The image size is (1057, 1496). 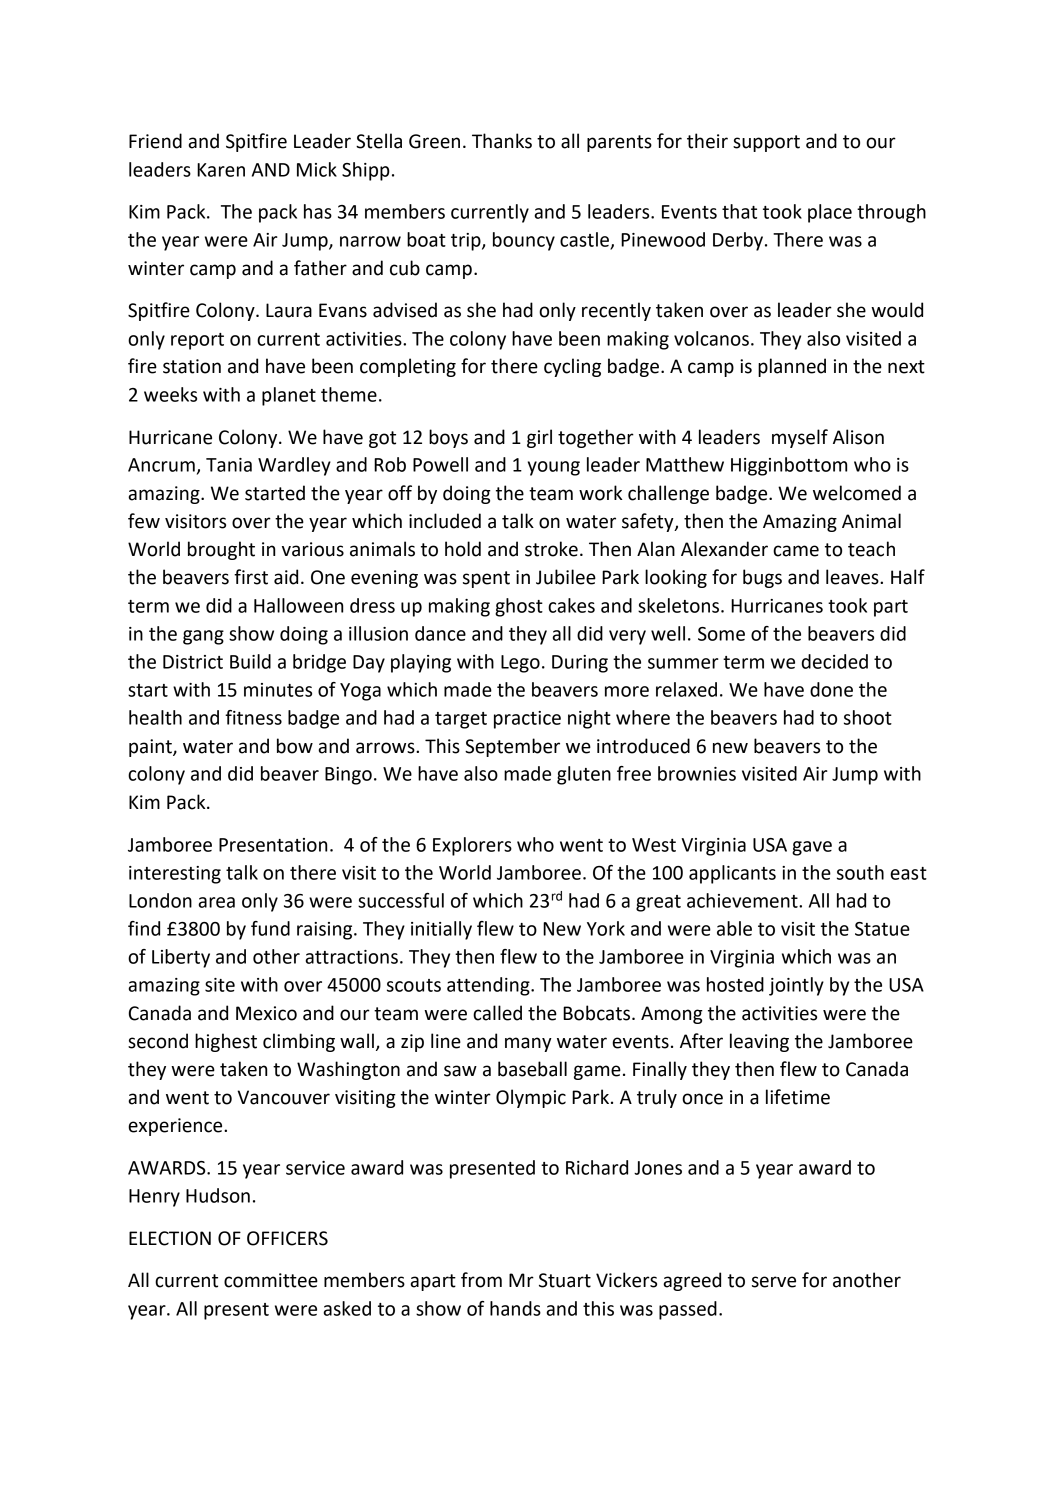 I want to click on committee, so click(x=271, y=1280).
